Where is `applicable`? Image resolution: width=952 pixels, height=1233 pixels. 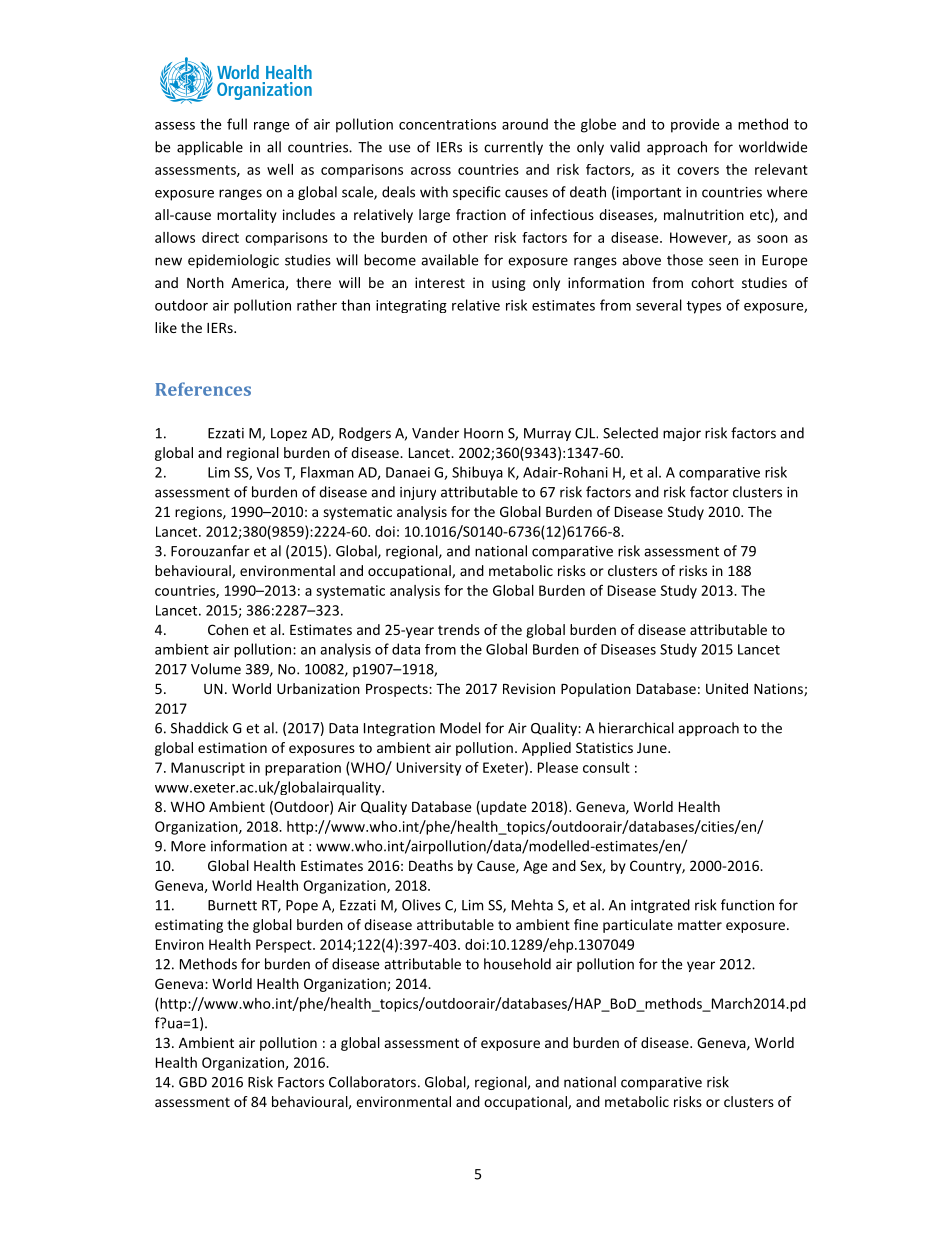 applicable is located at coordinates (210, 148).
